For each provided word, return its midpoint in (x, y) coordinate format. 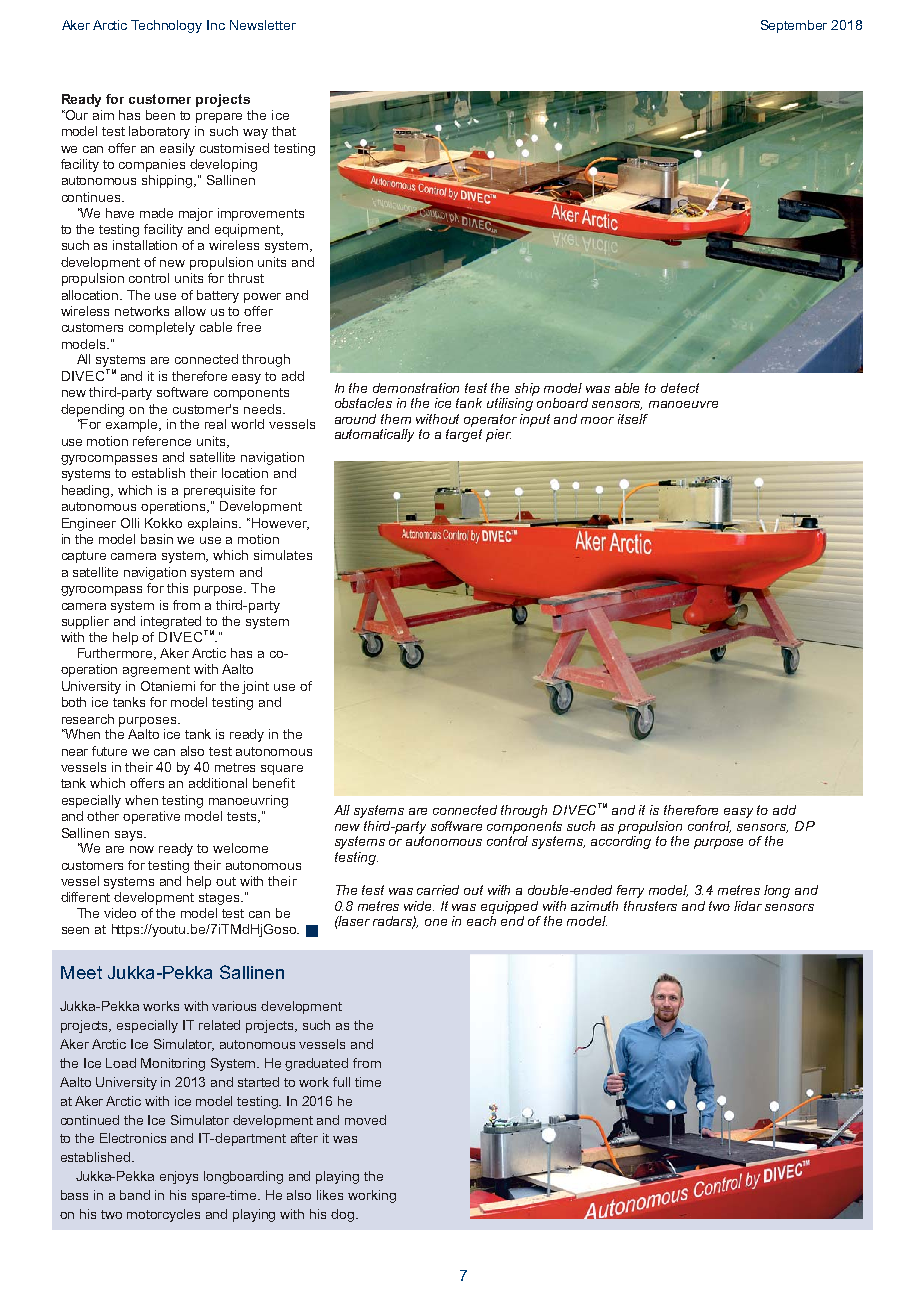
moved (365, 1120)
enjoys (179, 1177)
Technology (166, 26)
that (284, 131)
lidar (748, 906)
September (794, 26)
